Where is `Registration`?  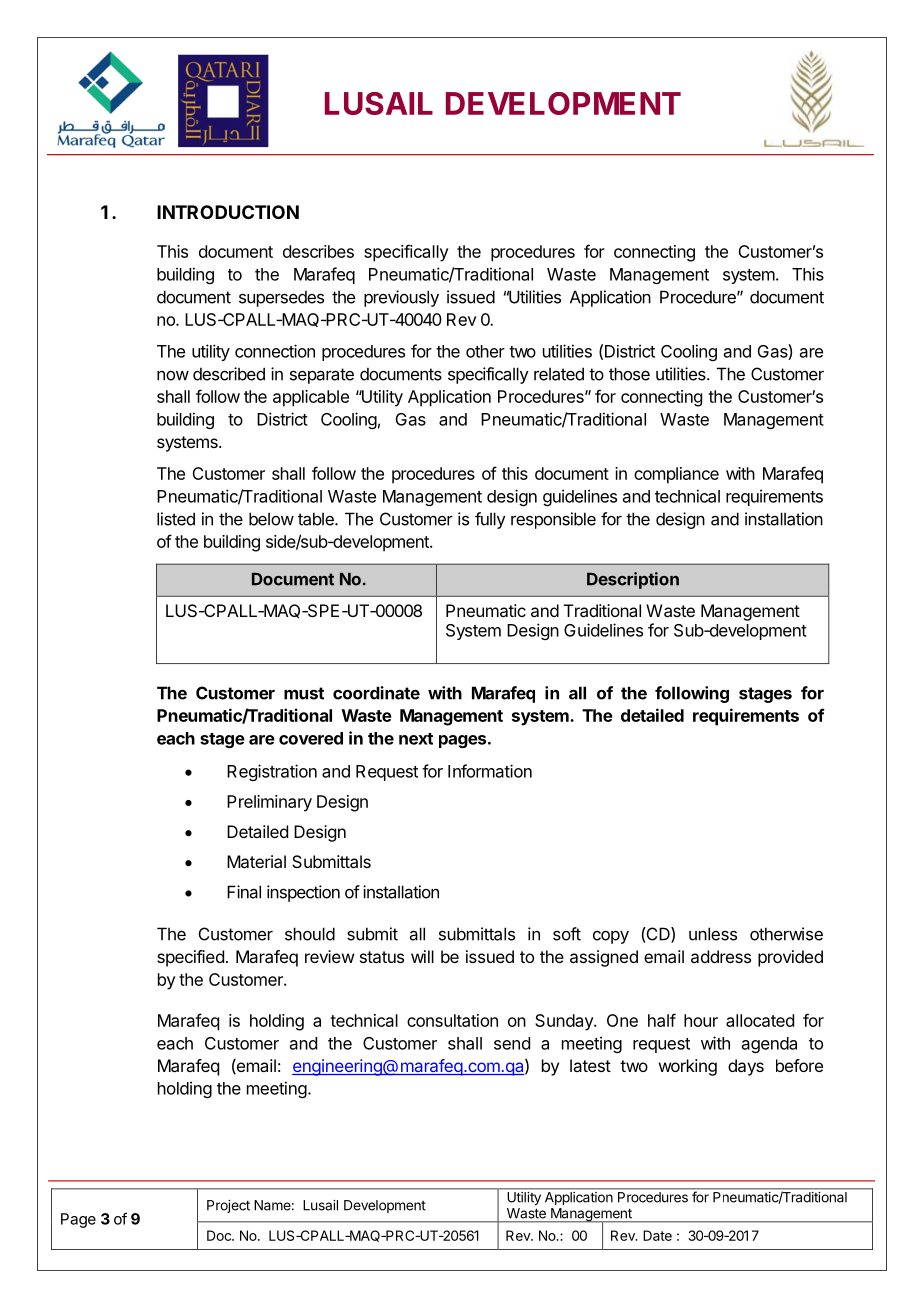
Registration is located at coordinates (272, 772).
